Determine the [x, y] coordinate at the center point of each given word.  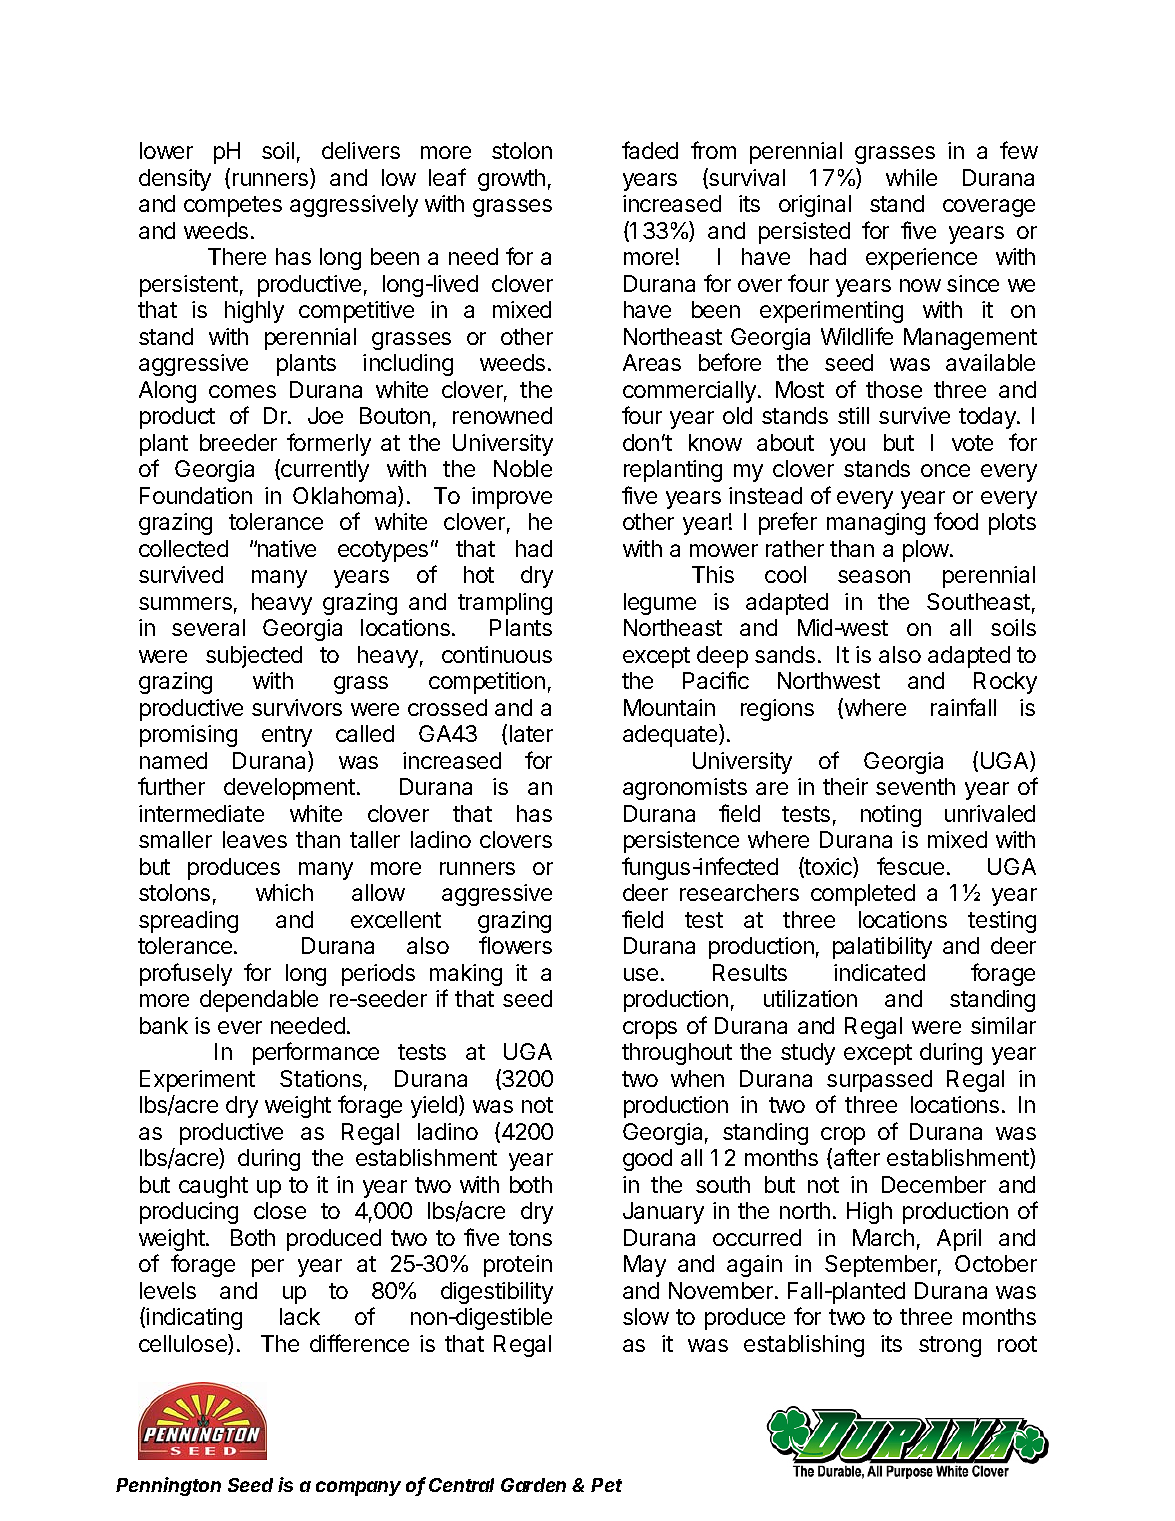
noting [891, 816]
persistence [681, 842]
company [358, 1488]
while [911, 177]
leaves [255, 839]
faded [650, 150]
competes [233, 206]
